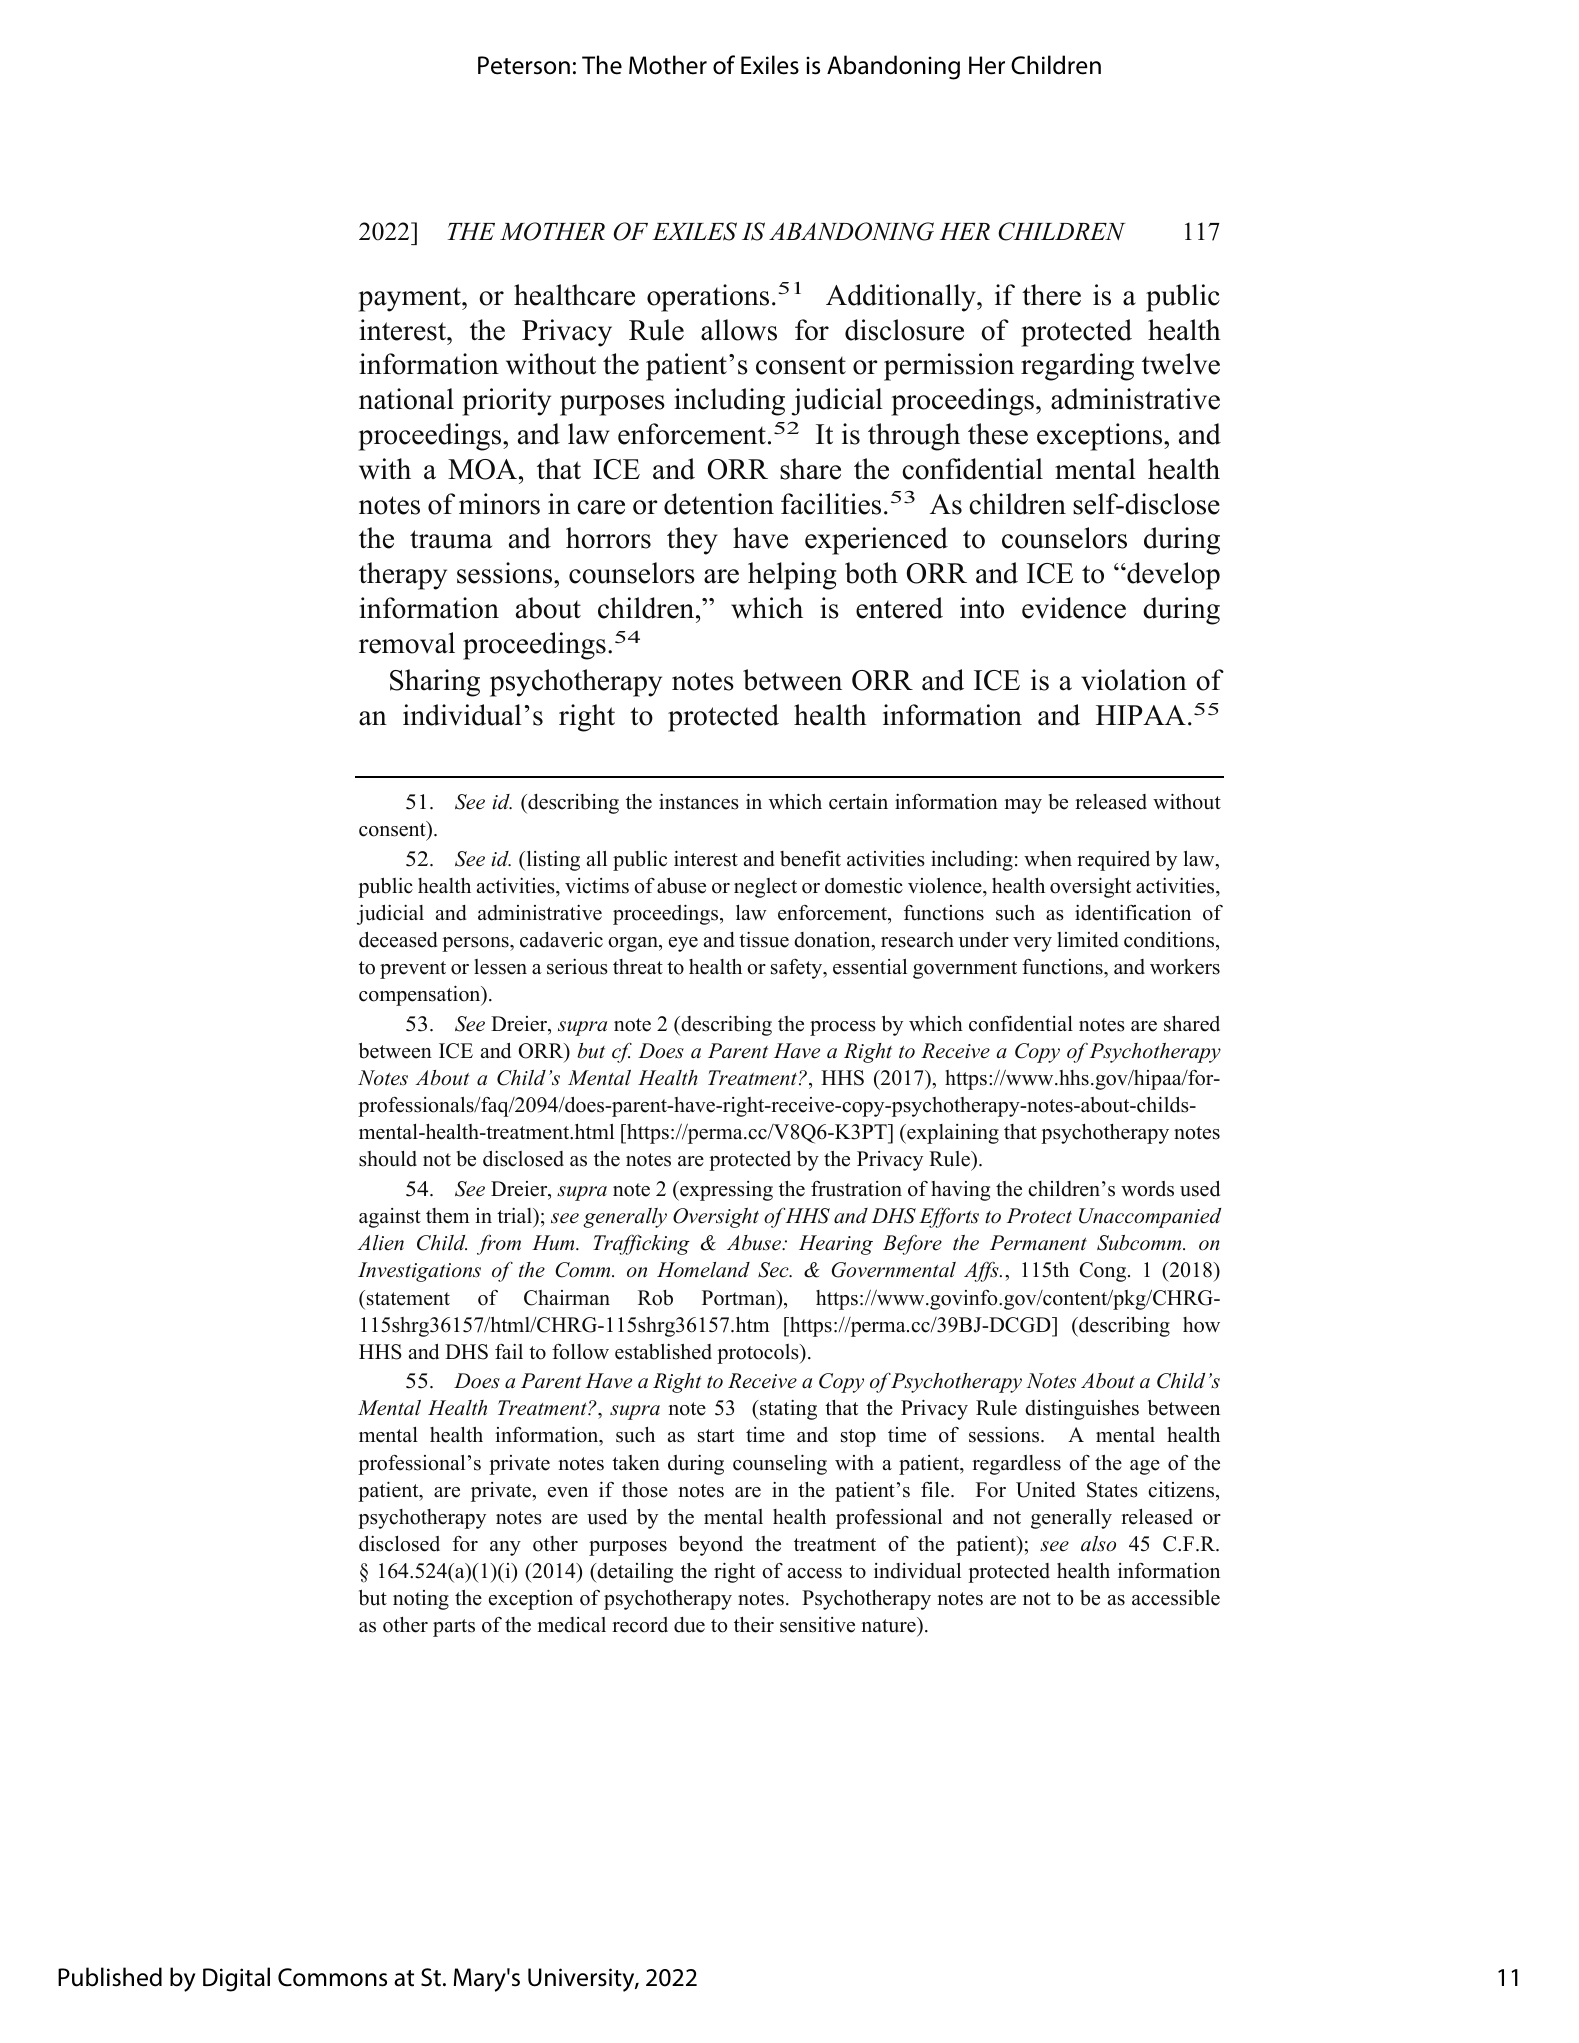  Describe the element at coordinates (641, 1245) in the screenshot. I see `Trafficking` at that location.
